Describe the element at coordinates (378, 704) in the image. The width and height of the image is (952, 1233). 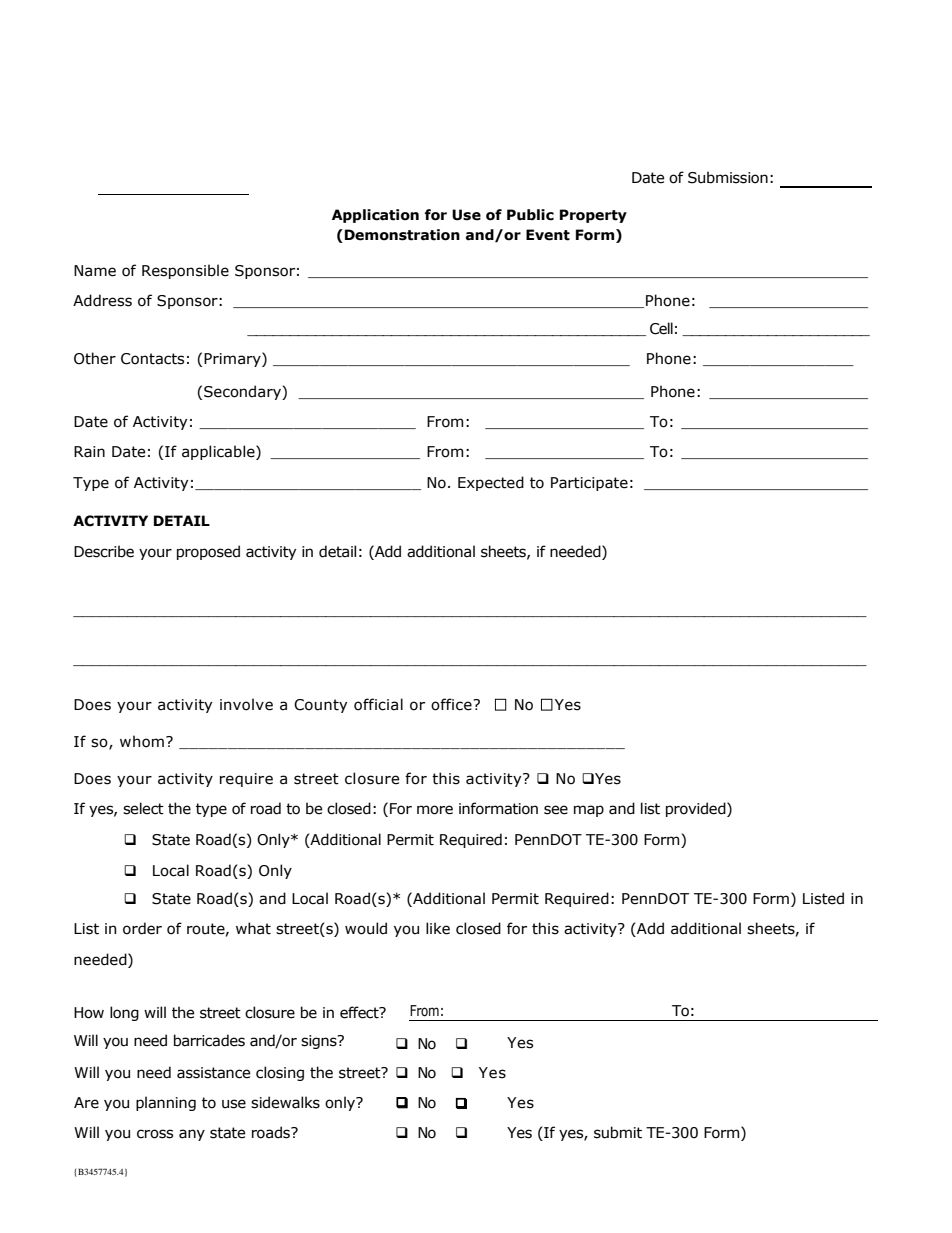
I see `official` at that location.
